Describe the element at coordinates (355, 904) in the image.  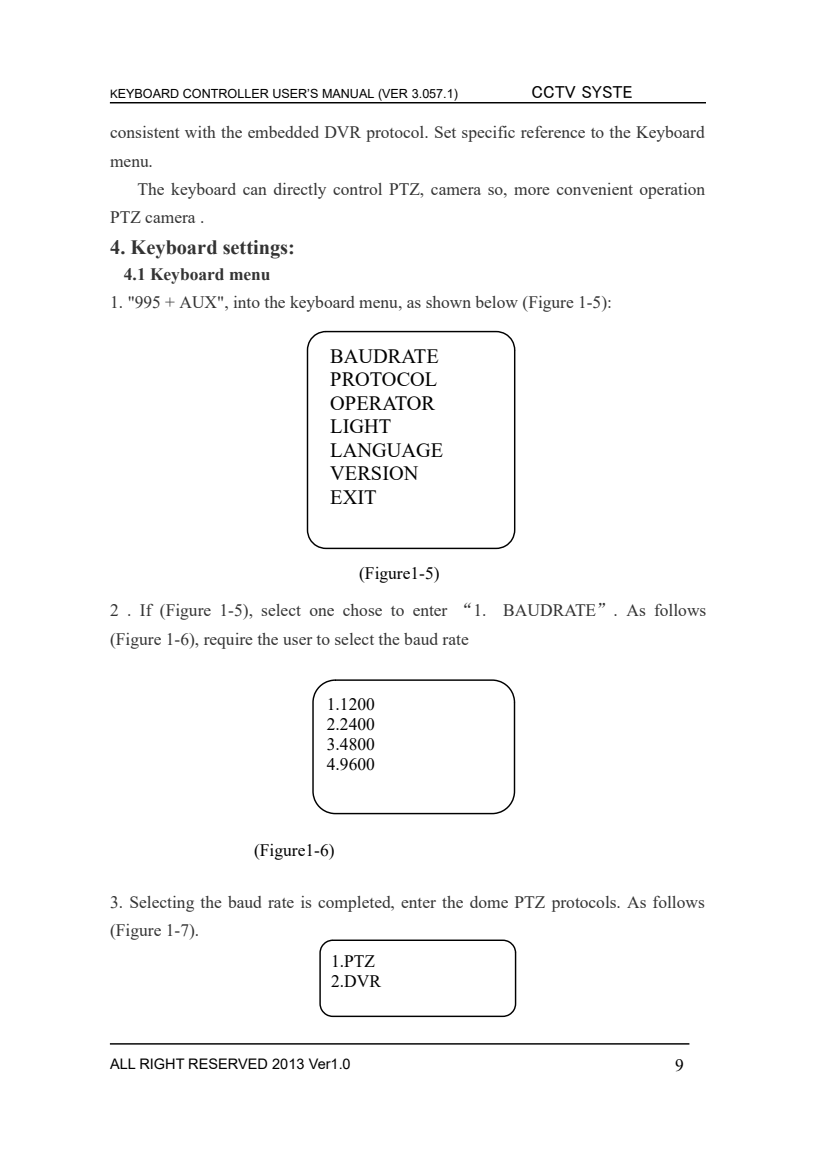
I see `completed` at that location.
